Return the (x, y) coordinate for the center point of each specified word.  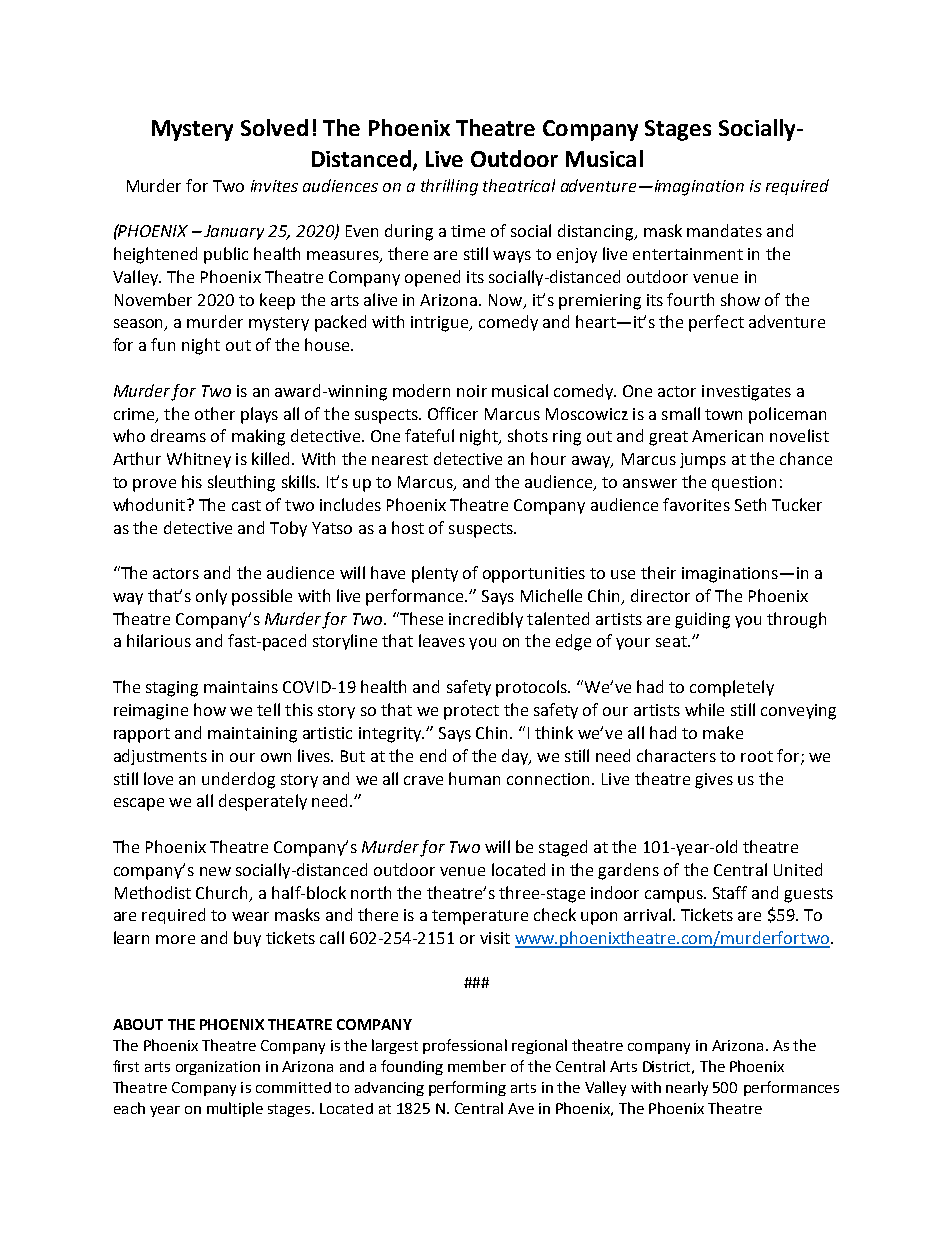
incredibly (486, 620)
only (211, 597)
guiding (702, 620)
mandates (724, 230)
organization (218, 1068)
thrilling (449, 187)
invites (274, 186)
